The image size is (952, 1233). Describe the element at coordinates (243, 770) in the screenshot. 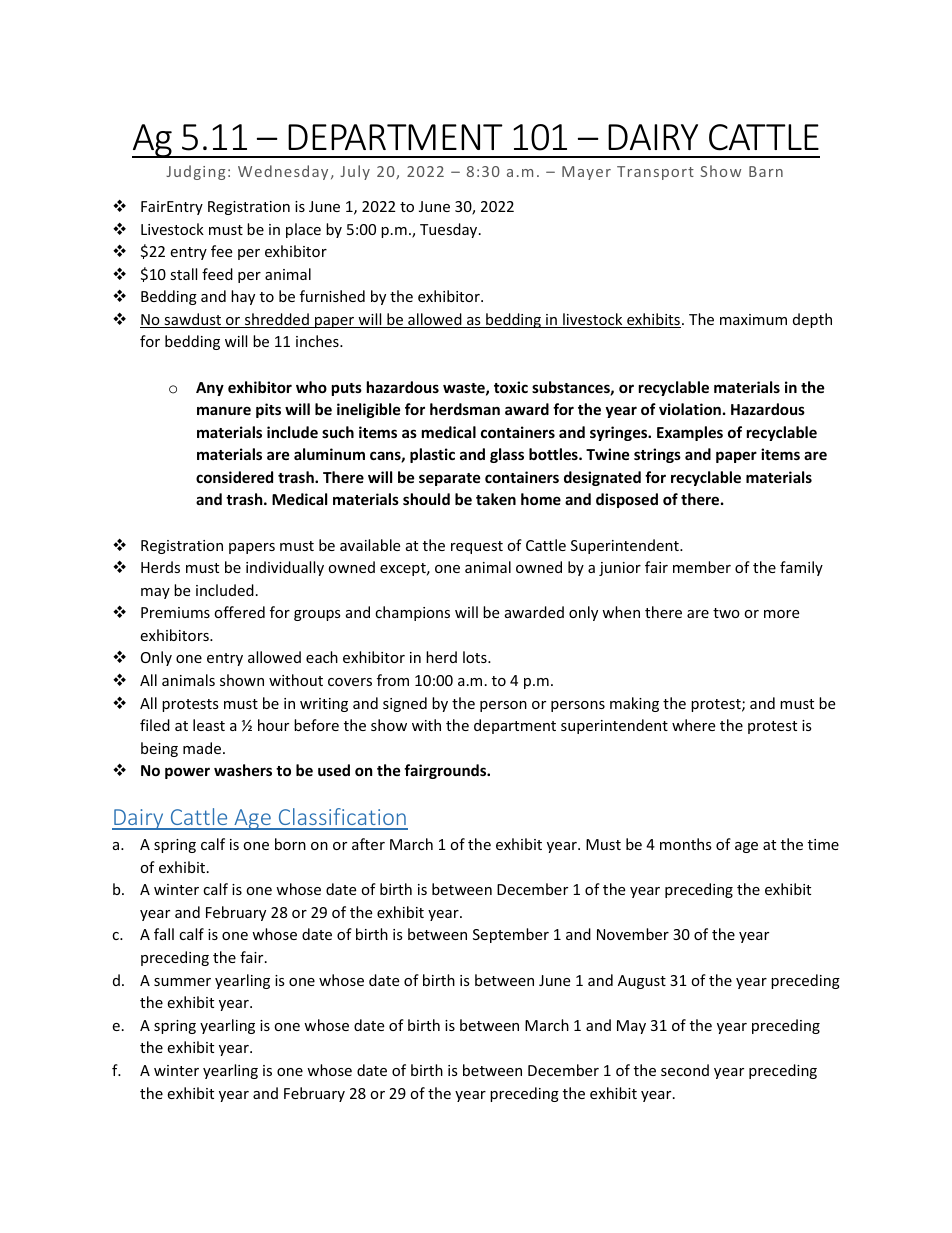

I see `washers` at that location.
